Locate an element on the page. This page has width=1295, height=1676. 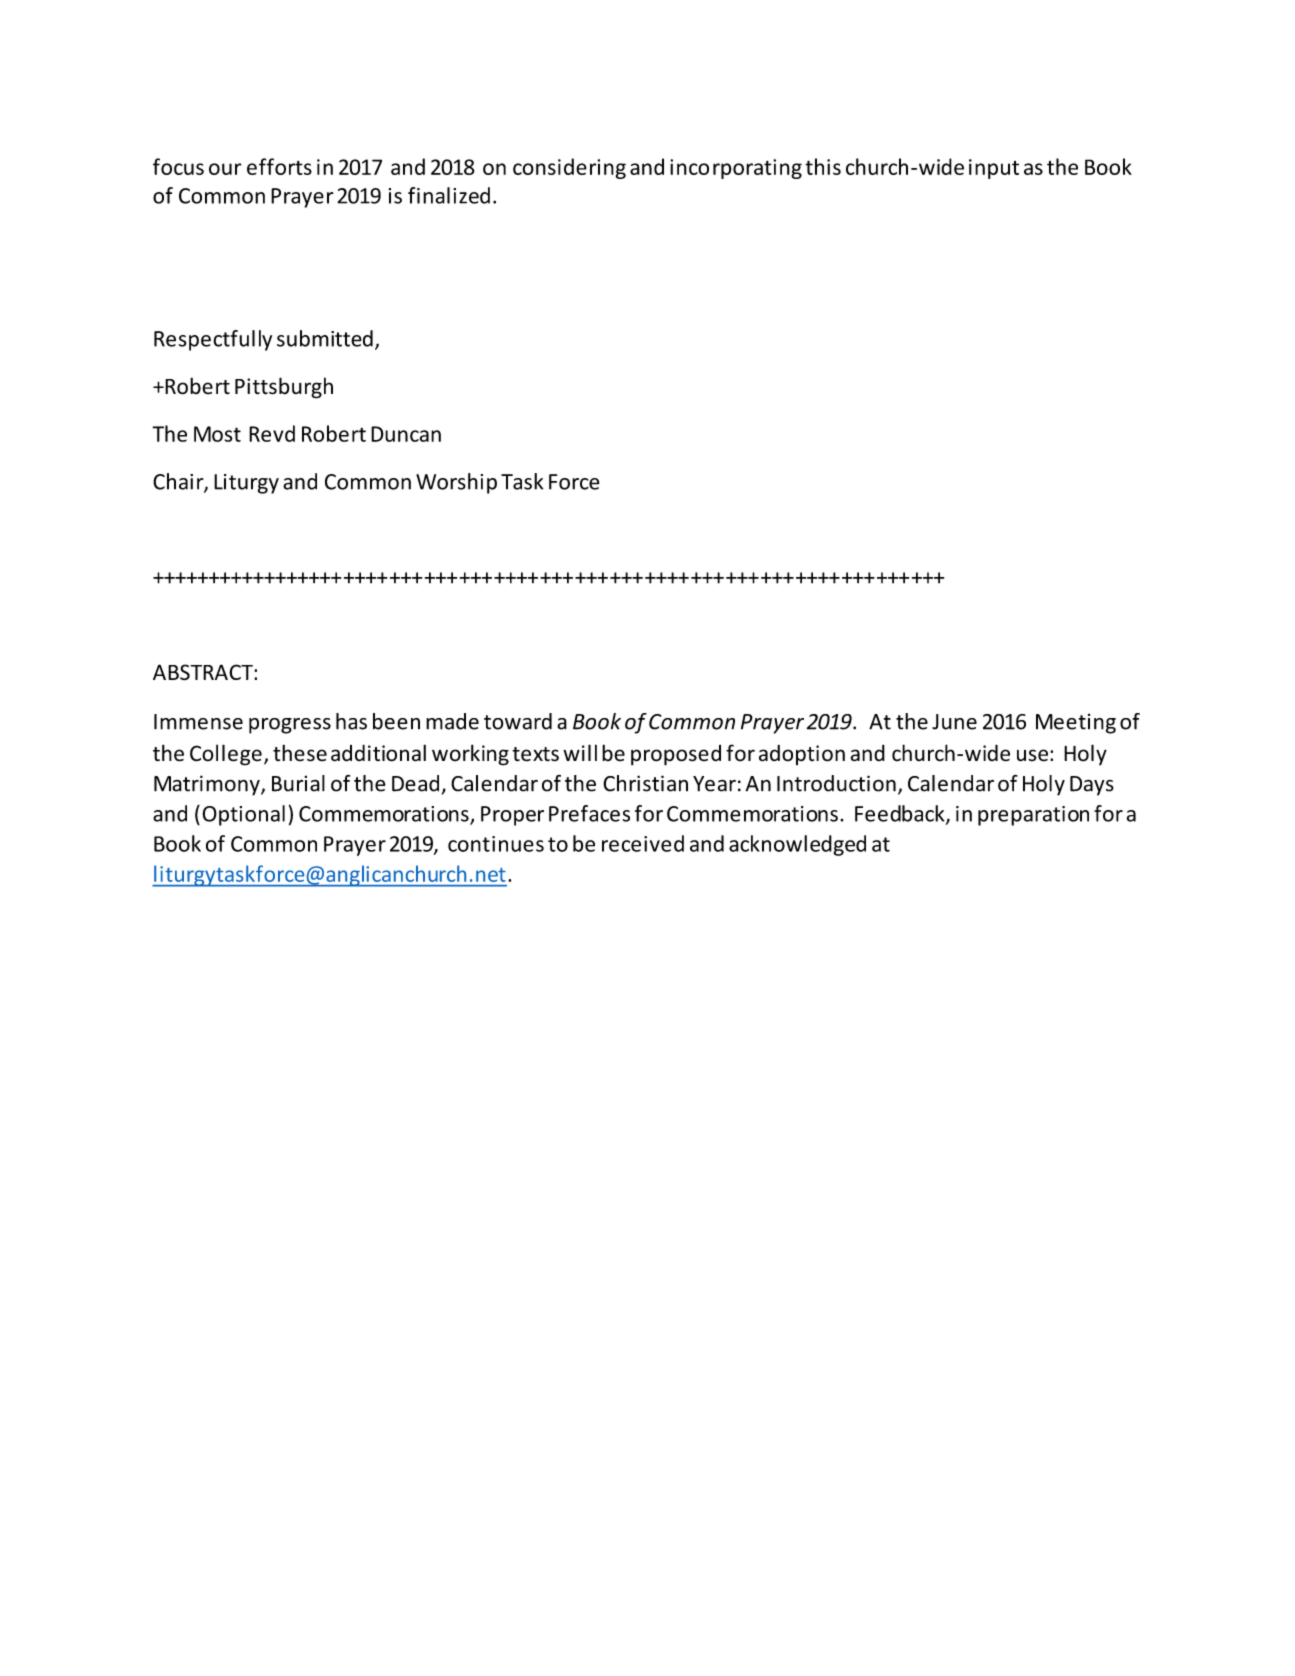
Worship is located at coordinates (456, 483).
